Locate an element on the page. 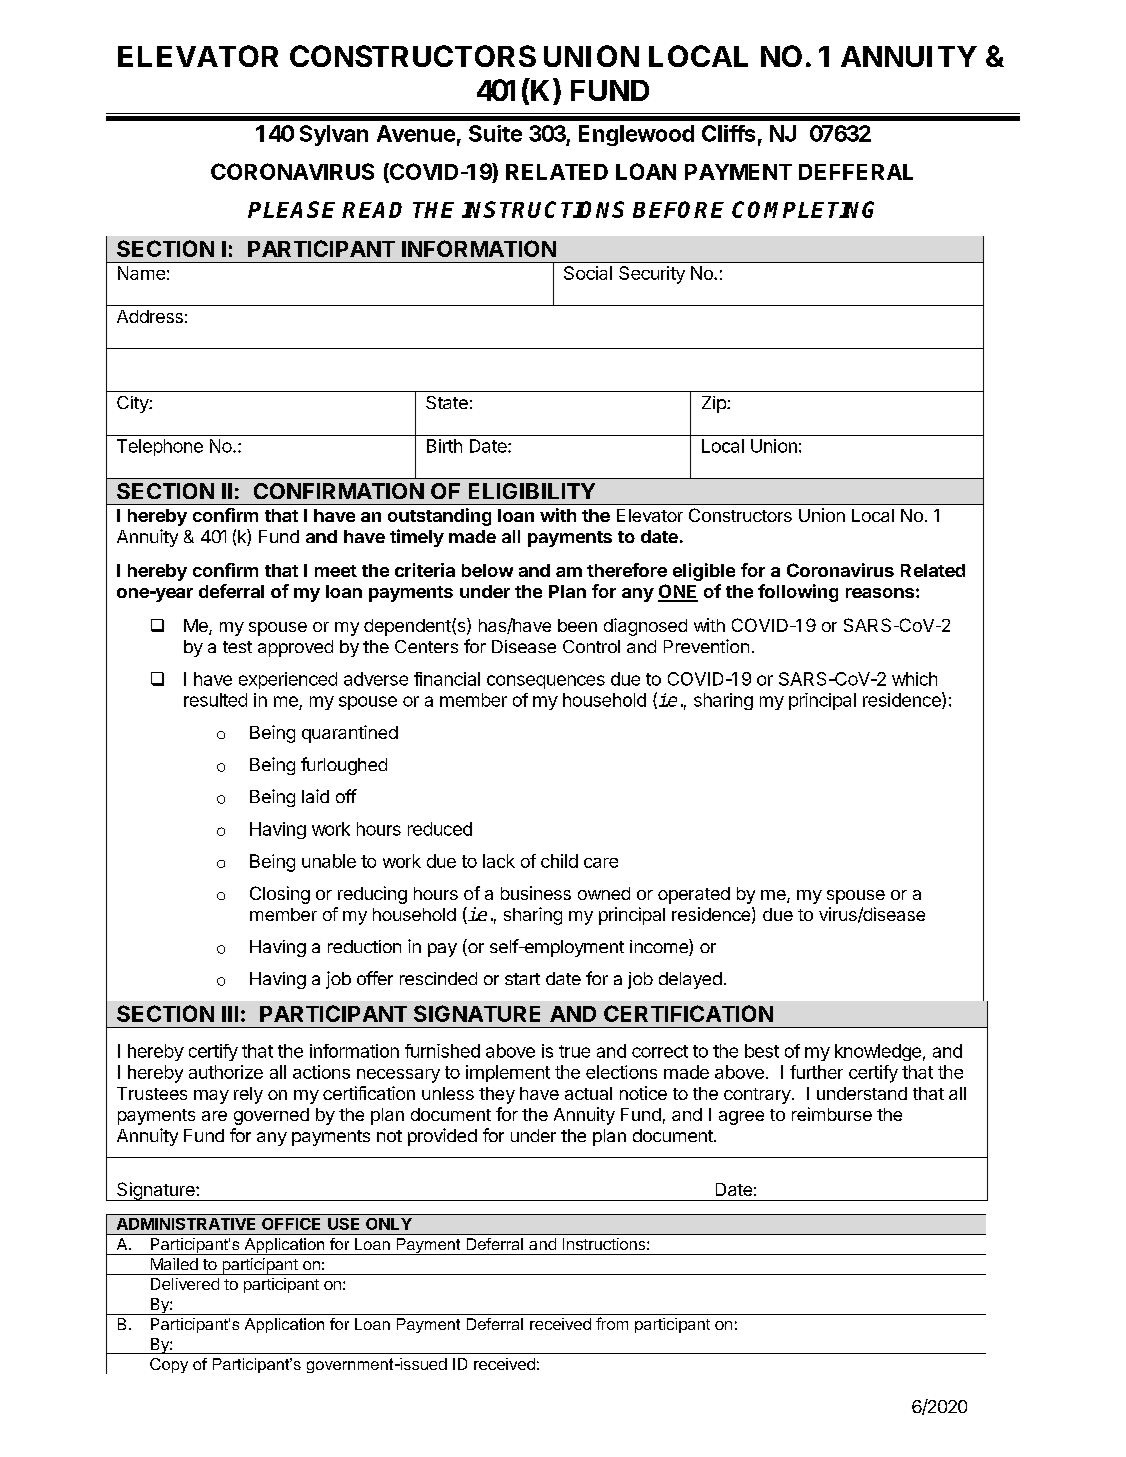 The height and width of the document is (1457, 1126). from is located at coordinates (612, 1323).
